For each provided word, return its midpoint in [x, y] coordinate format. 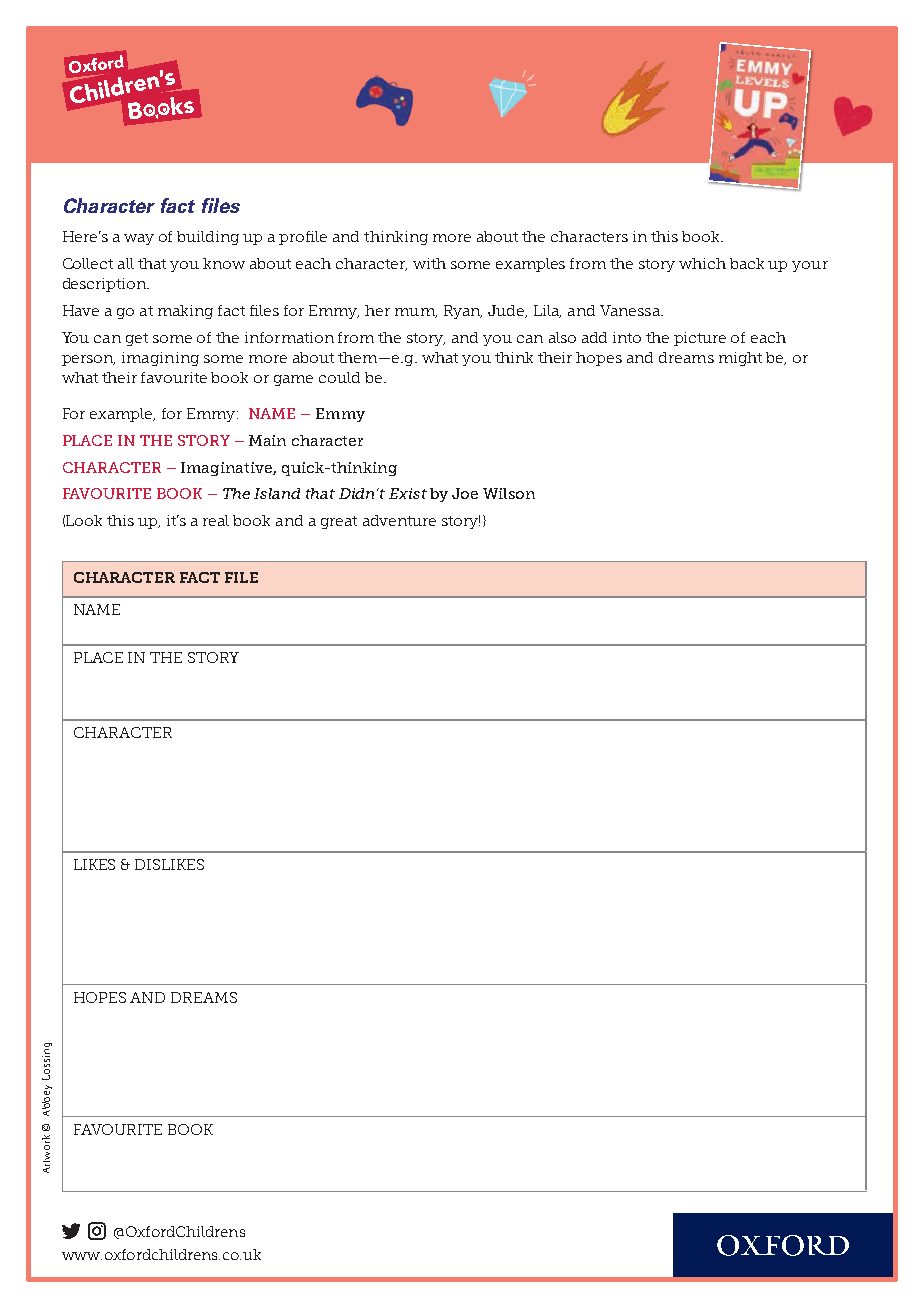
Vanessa [631, 310]
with [429, 263]
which [702, 263]
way [139, 239]
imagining [160, 359]
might [740, 359]
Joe [465, 493]
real [216, 520]
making [185, 312]
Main [267, 440]
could [339, 377]
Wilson [509, 493]
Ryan [463, 312]
